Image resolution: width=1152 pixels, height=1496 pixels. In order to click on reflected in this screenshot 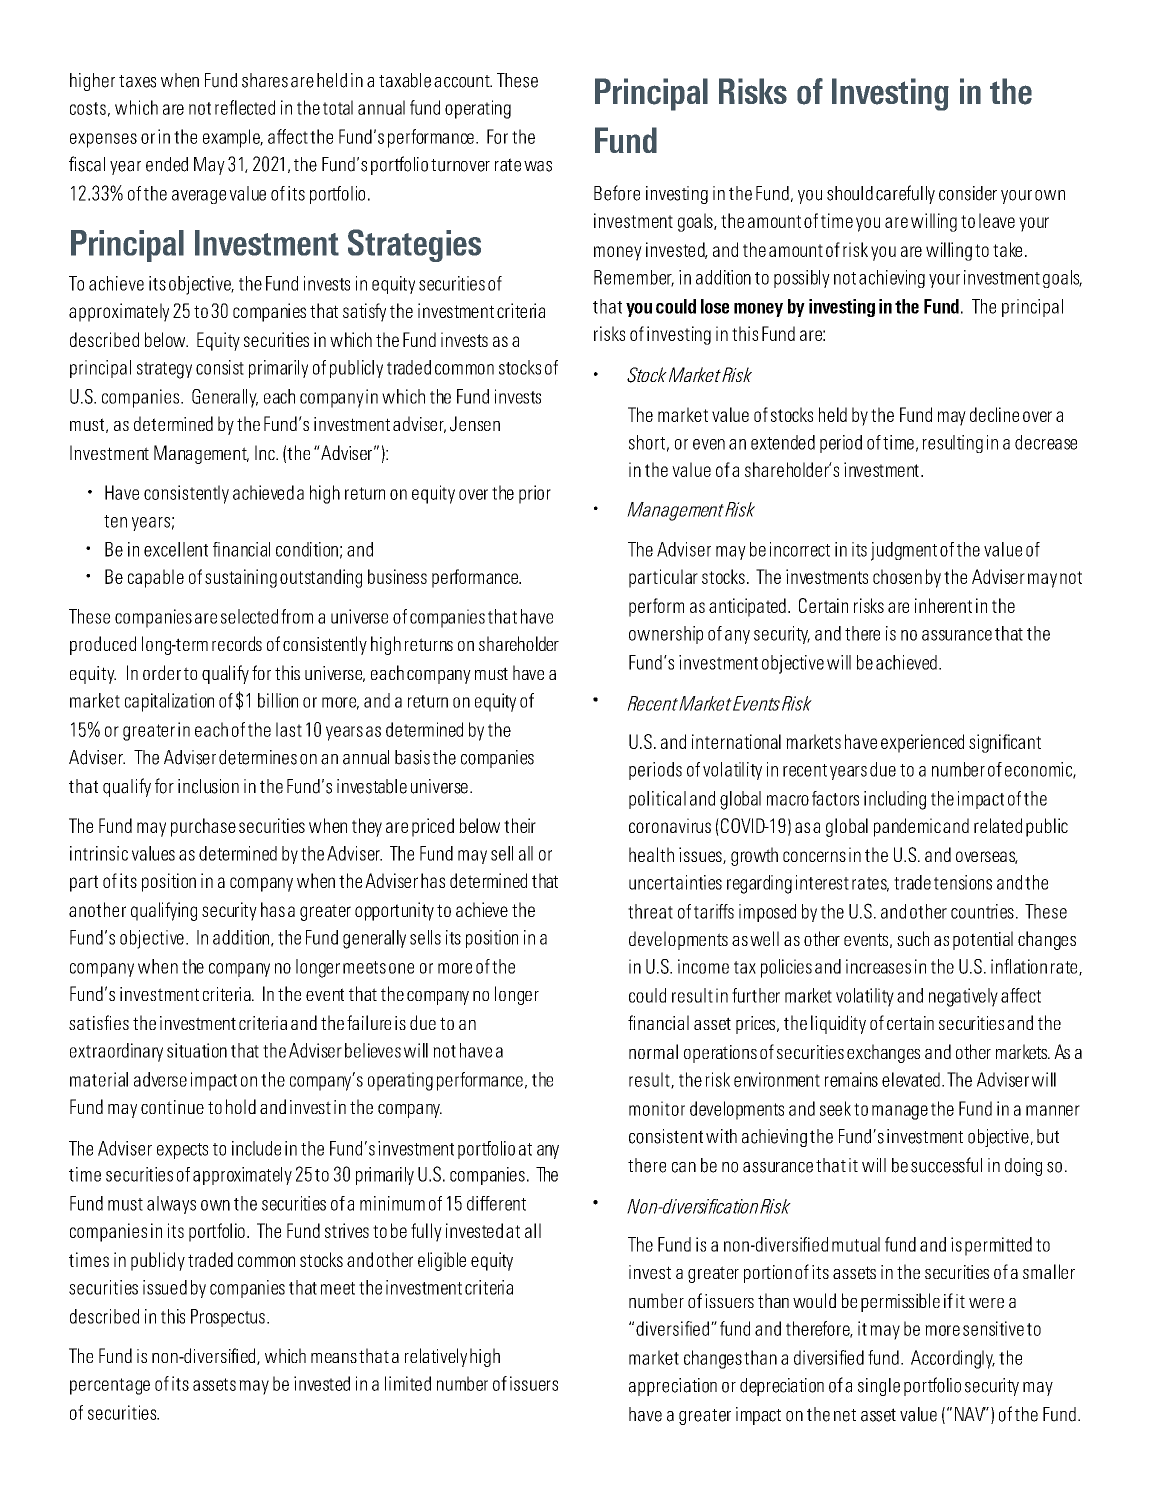, I will do `click(245, 107)`.
